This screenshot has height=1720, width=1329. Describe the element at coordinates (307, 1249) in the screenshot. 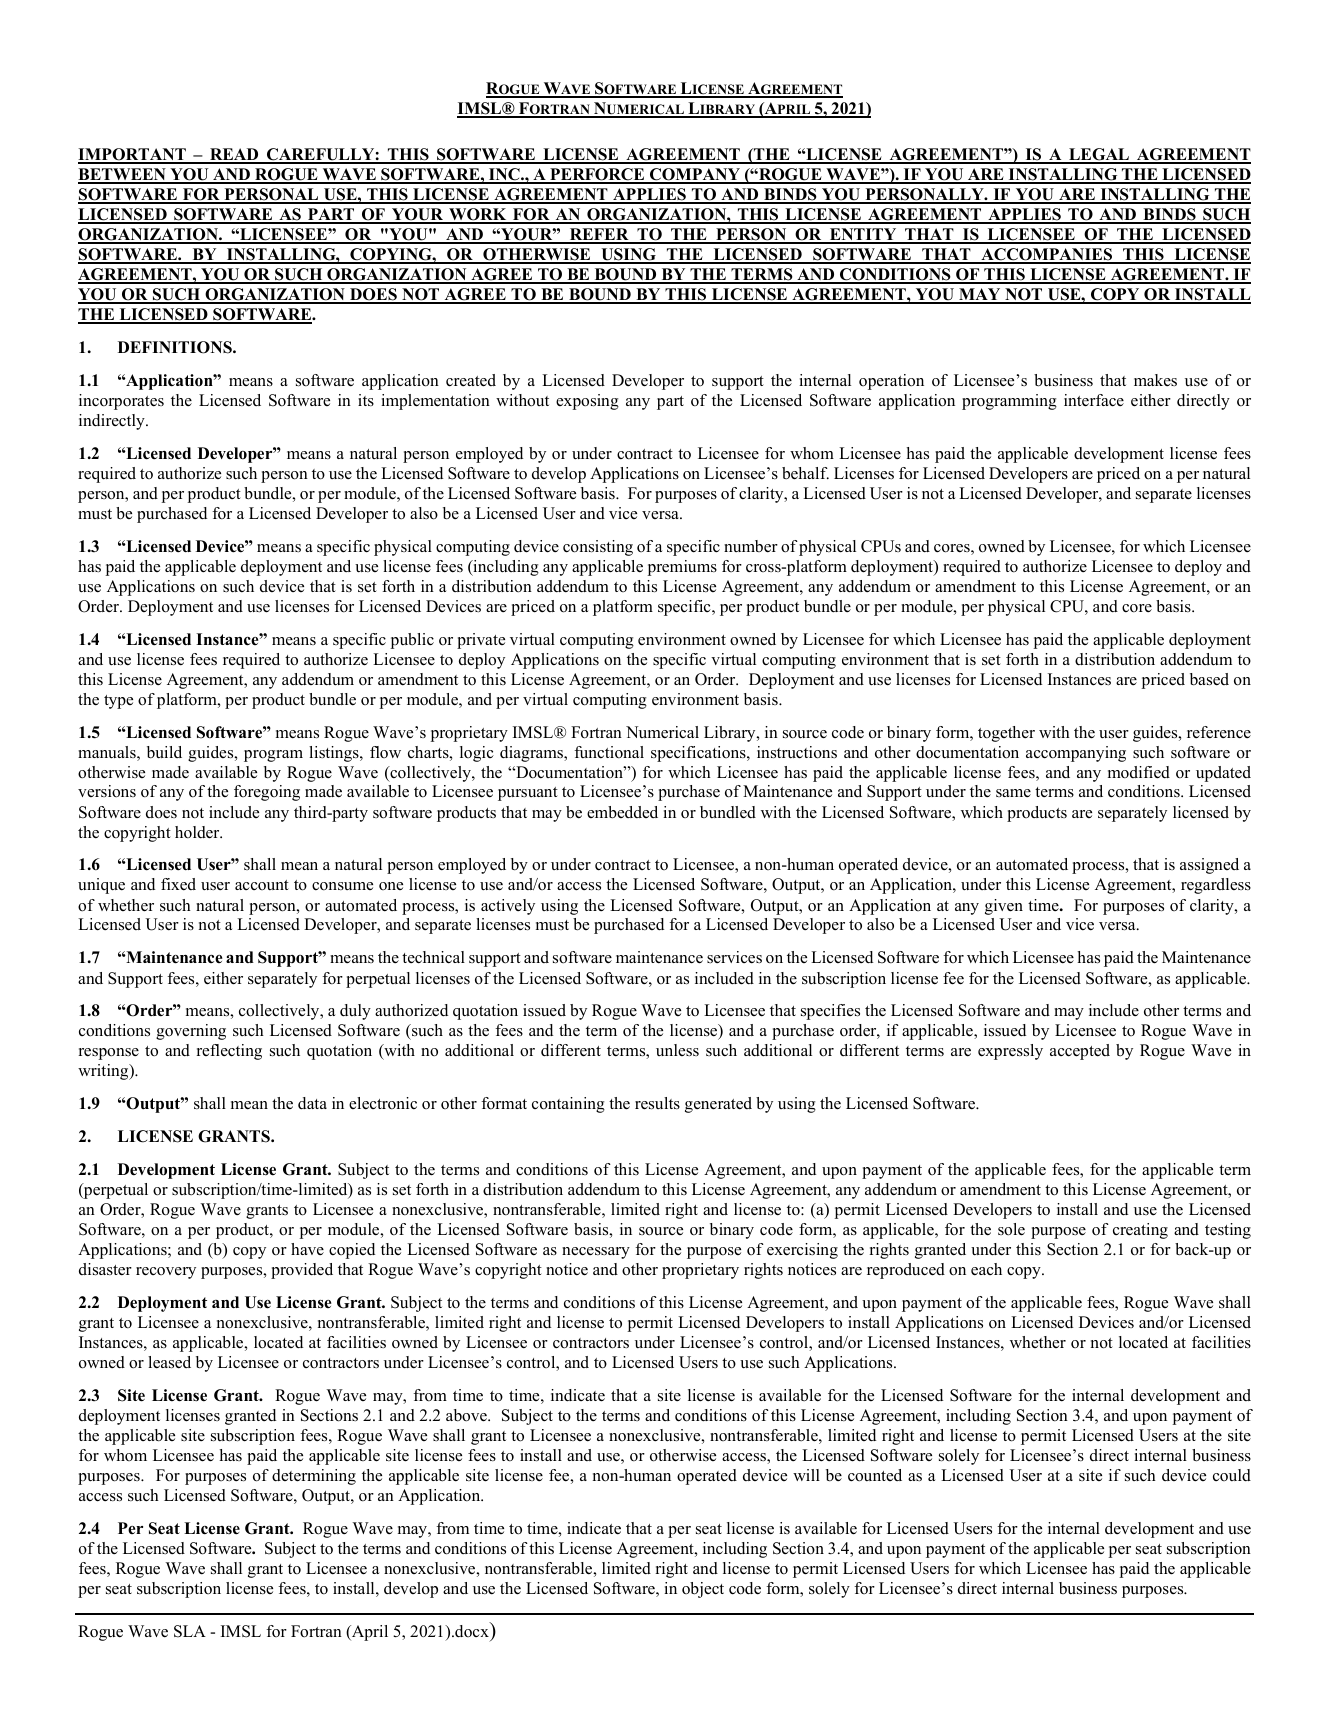

I see `have` at that location.
